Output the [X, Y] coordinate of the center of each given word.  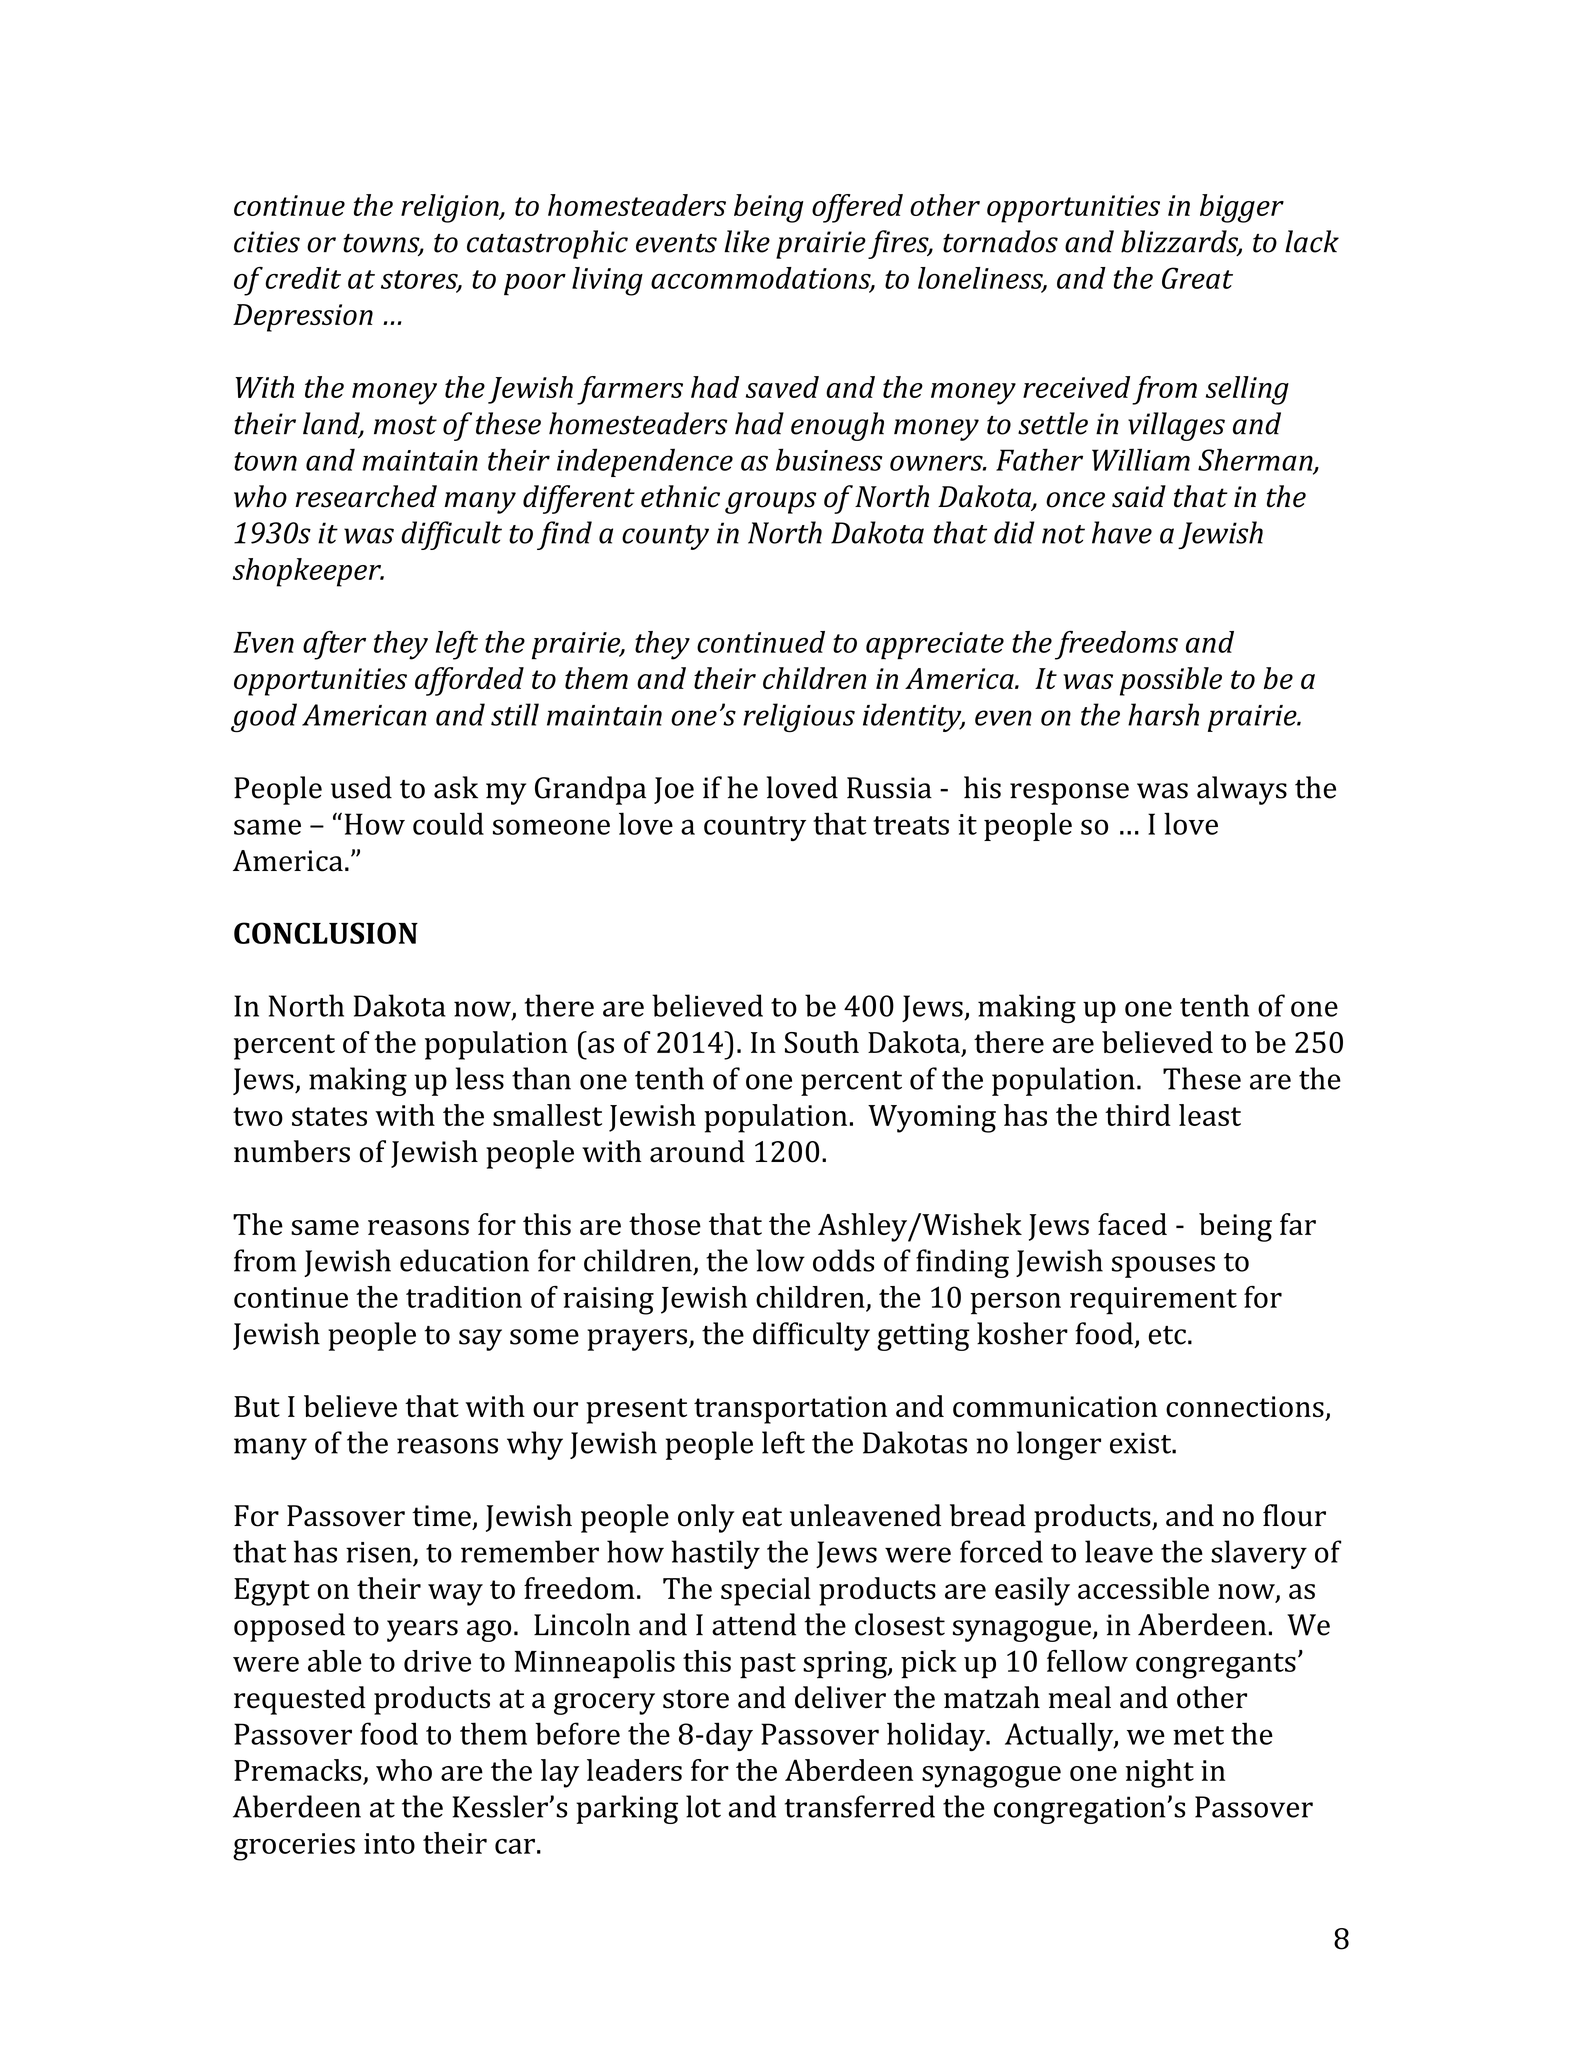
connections [1245, 1406]
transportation [790, 1410]
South [822, 1042]
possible [1171, 681]
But [257, 1406]
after [334, 645]
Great [1197, 278]
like [747, 241]
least [1210, 1115]
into [389, 1843]
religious [799, 718]
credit [303, 278]
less [480, 1078]
